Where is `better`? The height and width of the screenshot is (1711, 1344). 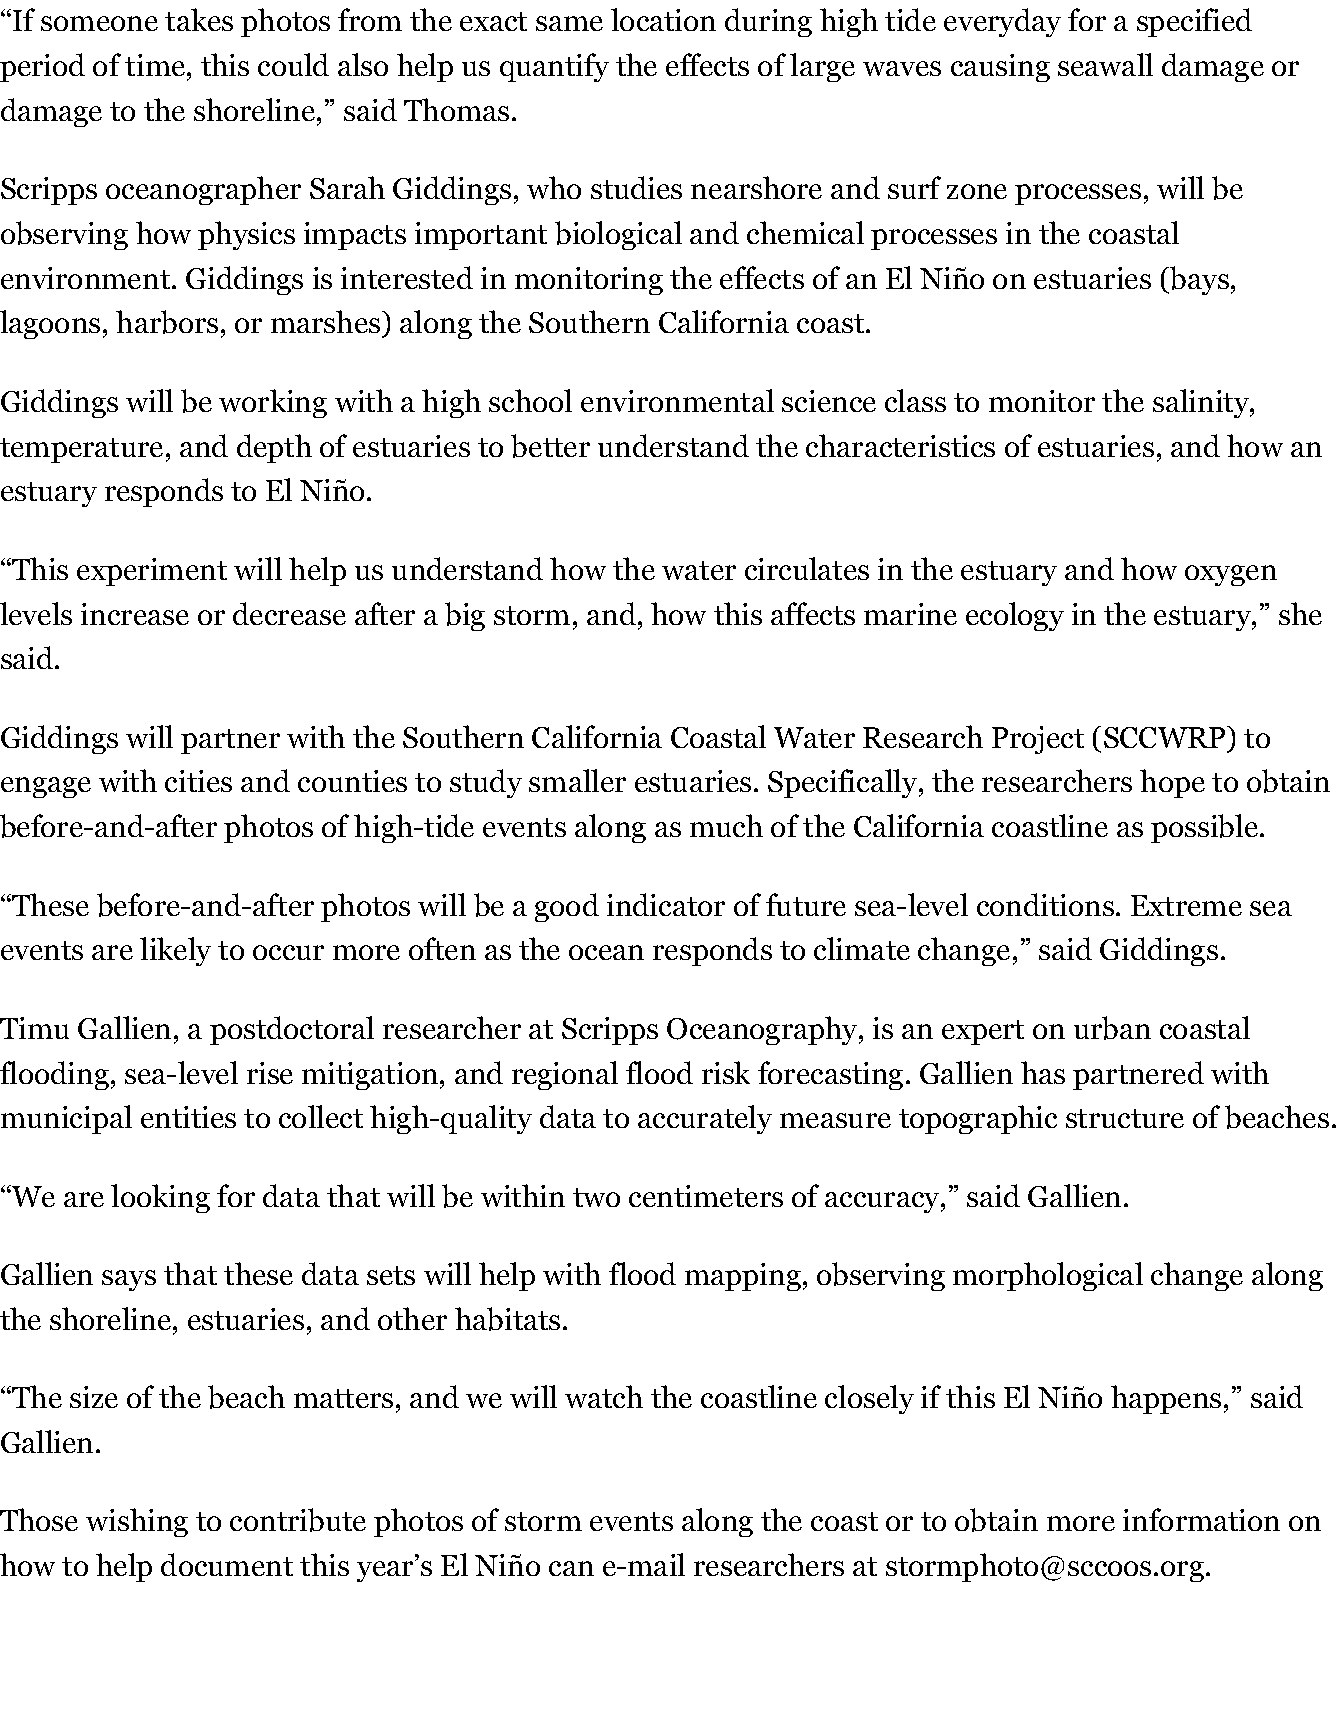
better is located at coordinates (550, 446).
